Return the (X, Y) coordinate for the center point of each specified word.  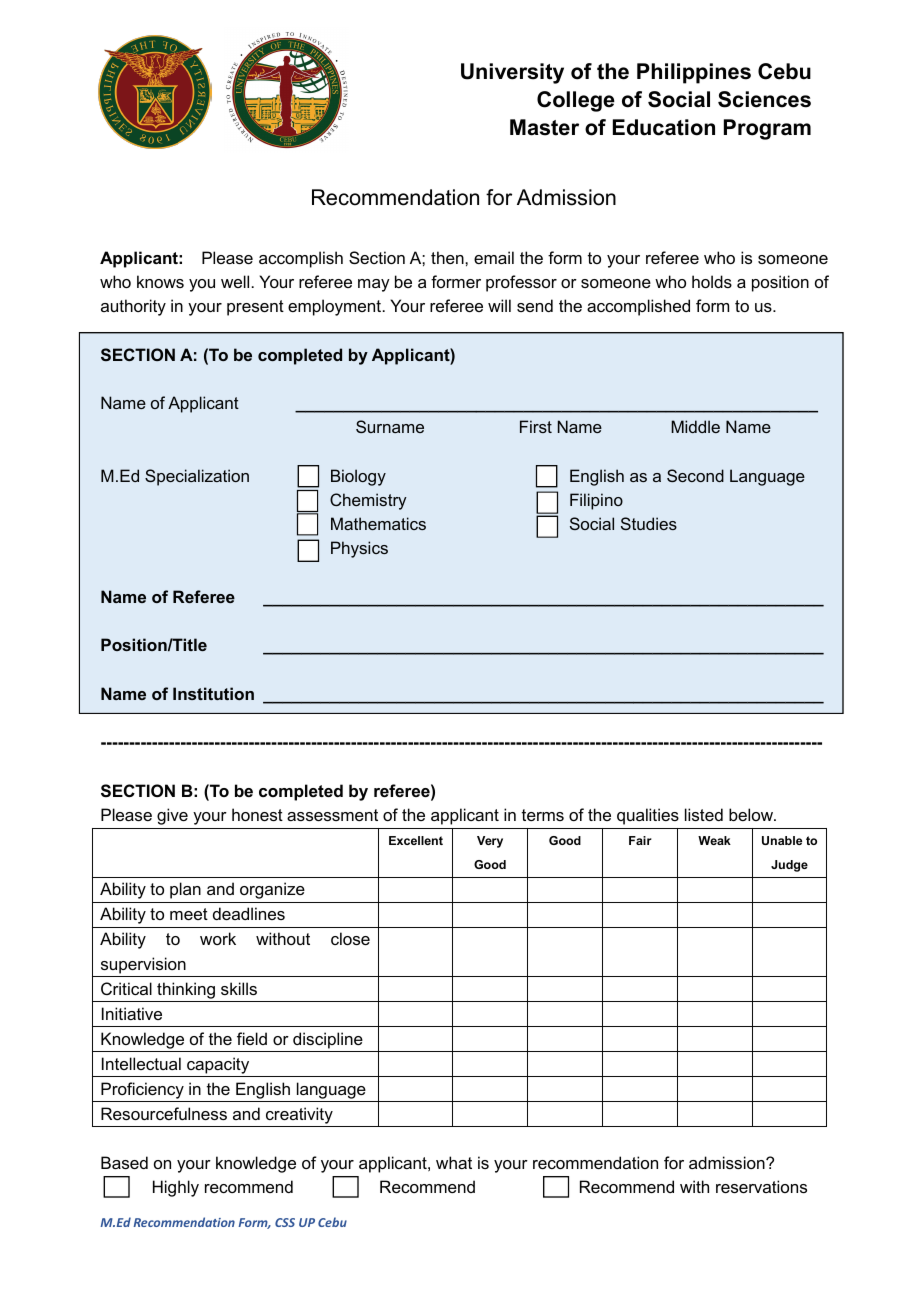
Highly (176, 1188)
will (499, 305)
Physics (359, 549)
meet (189, 914)
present (255, 308)
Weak (714, 840)
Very (490, 842)
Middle (695, 426)
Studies (649, 523)
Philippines (694, 73)
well (235, 281)
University (512, 73)
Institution (213, 693)
